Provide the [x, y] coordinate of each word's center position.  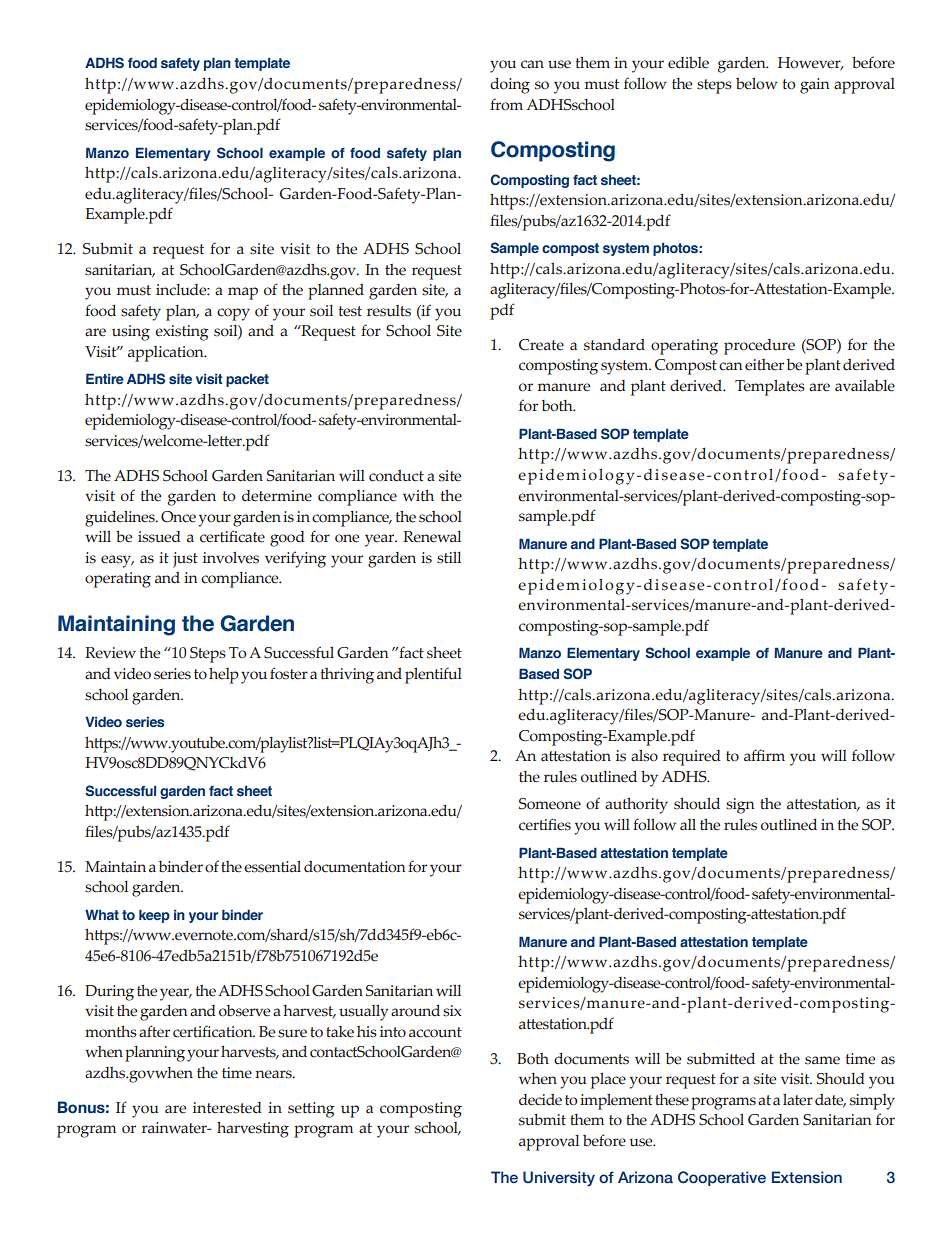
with [418, 495]
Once [178, 517]
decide [540, 1100]
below [757, 83]
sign [740, 806]
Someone [550, 804]
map [243, 293]
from [506, 104]
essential [272, 866]
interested [227, 1108]
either [764, 365]
